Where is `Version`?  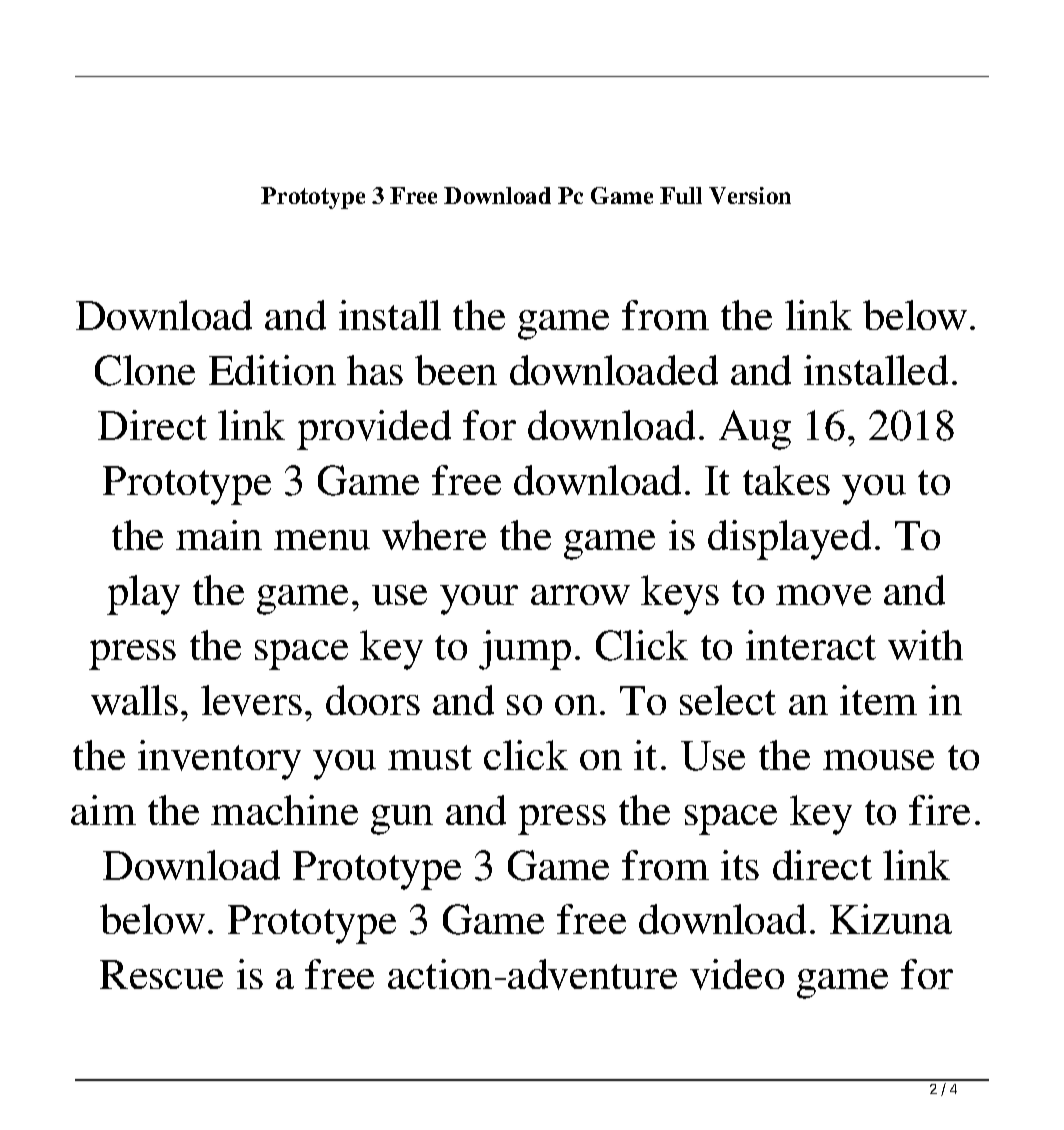 Version is located at coordinates (750, 195).
